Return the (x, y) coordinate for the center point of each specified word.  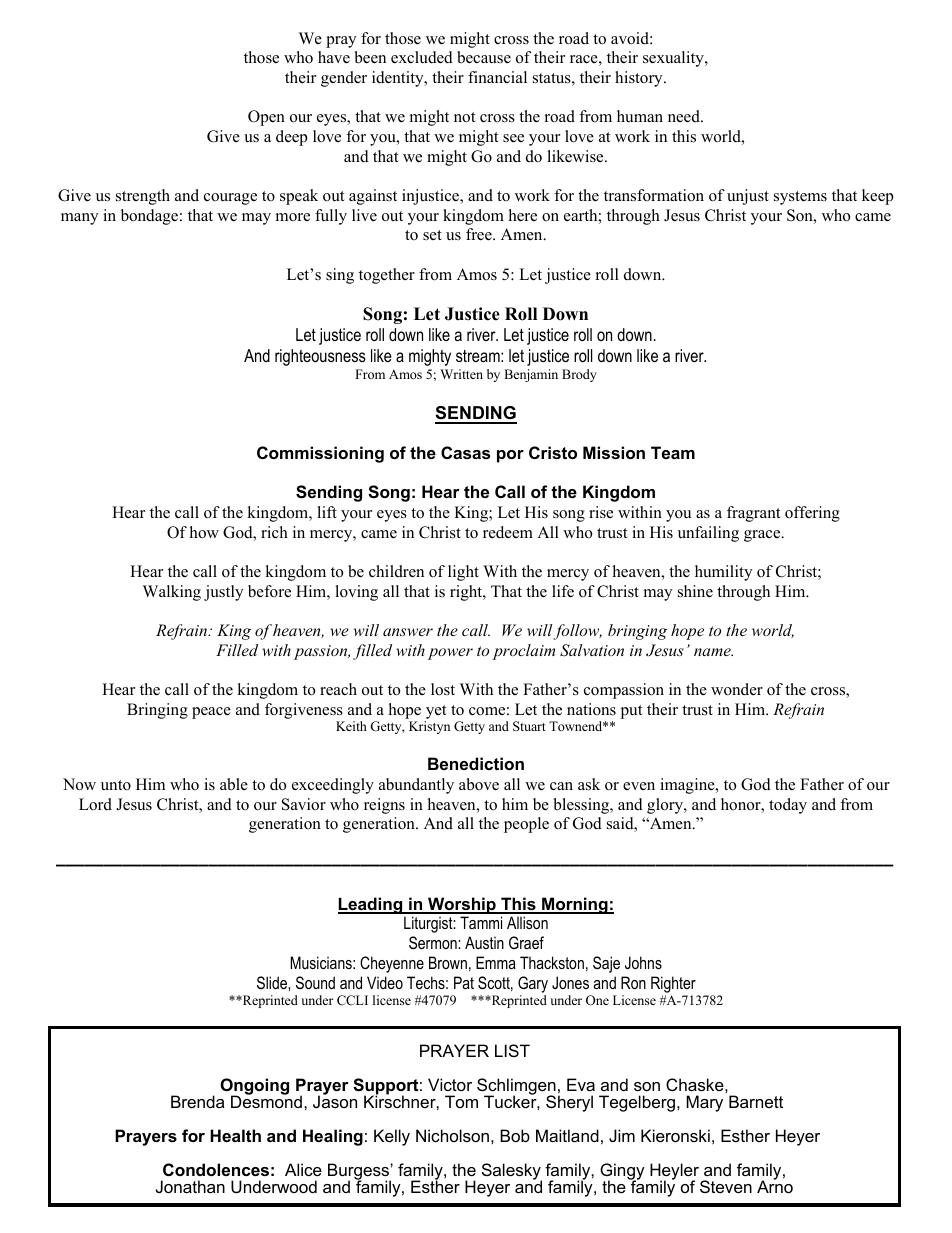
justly (223, 593)
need (685, 116)
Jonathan (190, 1186)
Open (266, 118)
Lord (95, 804)
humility (723, 573)
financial (497, 77)
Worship (462, 905)
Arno (775, 1186)
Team (673, 452)
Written (461, 374)
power (450, 654)
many (79, 219)
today (788, 806)
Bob (515, 1135)
